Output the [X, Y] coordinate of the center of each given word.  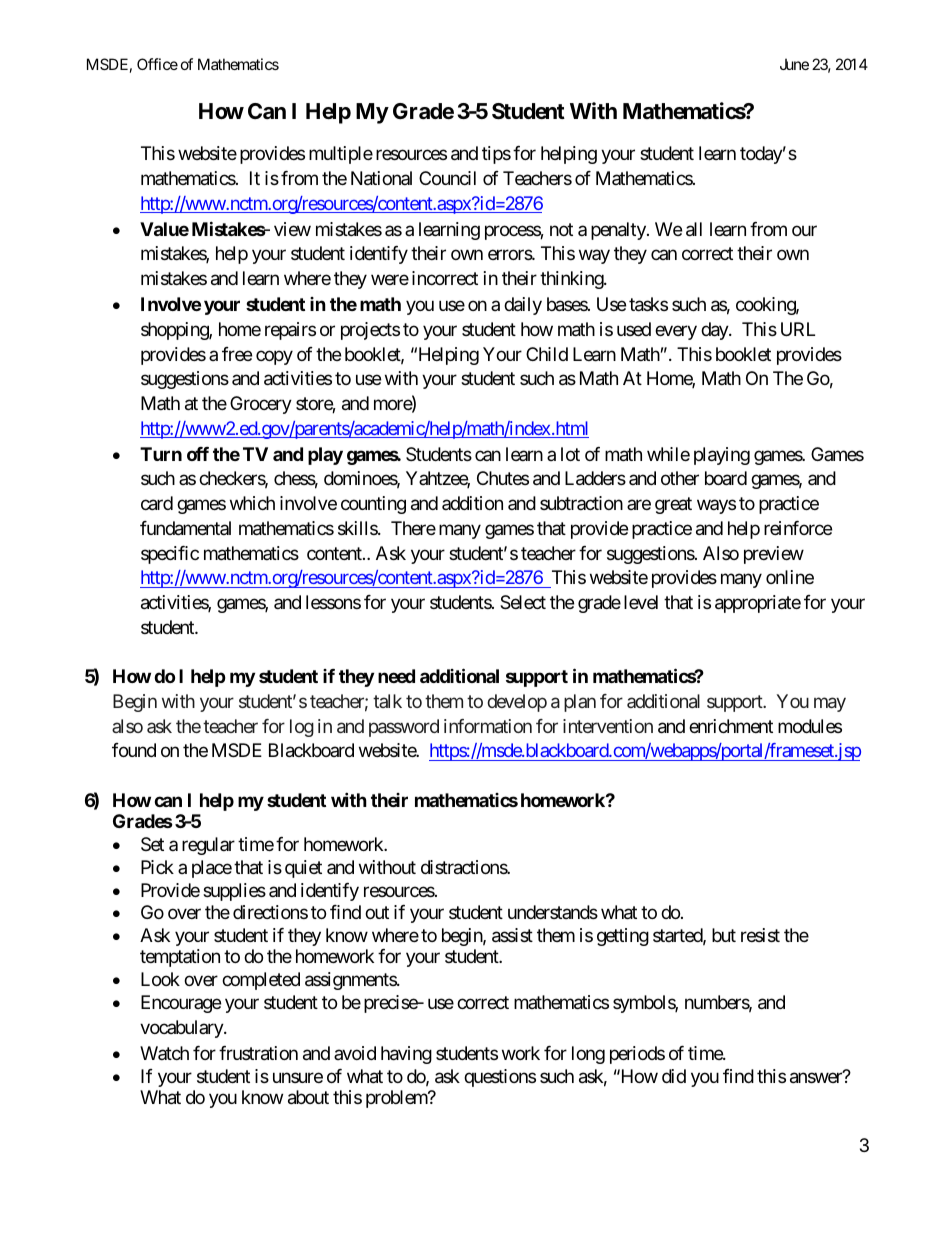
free [237, 354]
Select [523, 602]
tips [496, 155]
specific [170, 555]
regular [208, 846]
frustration [258, 1053]
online [790, 577]
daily [523, 306]
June [794, 64]
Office [157, 64]
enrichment [731, 726]
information [488, 726]
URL [798, 329]
